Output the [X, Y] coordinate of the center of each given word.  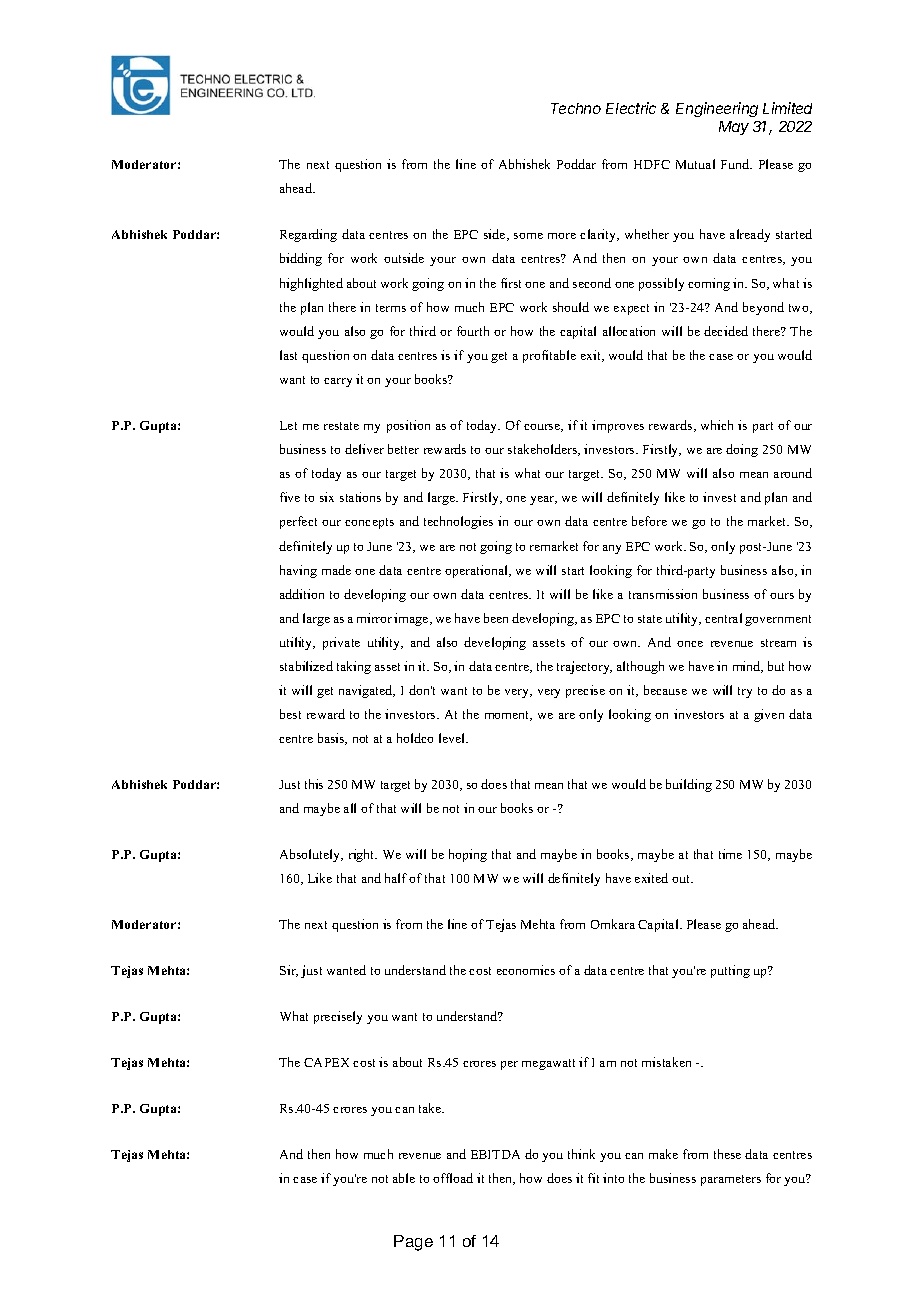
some [528, 236]
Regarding [308, 235]
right [363, 855]
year [543, 500]
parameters [731, 1180]
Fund [736, 164]
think [581, 1154]
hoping [468, 855]
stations [360, 497]
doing [742, 450]
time [730, 854]
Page [413, 1243]
